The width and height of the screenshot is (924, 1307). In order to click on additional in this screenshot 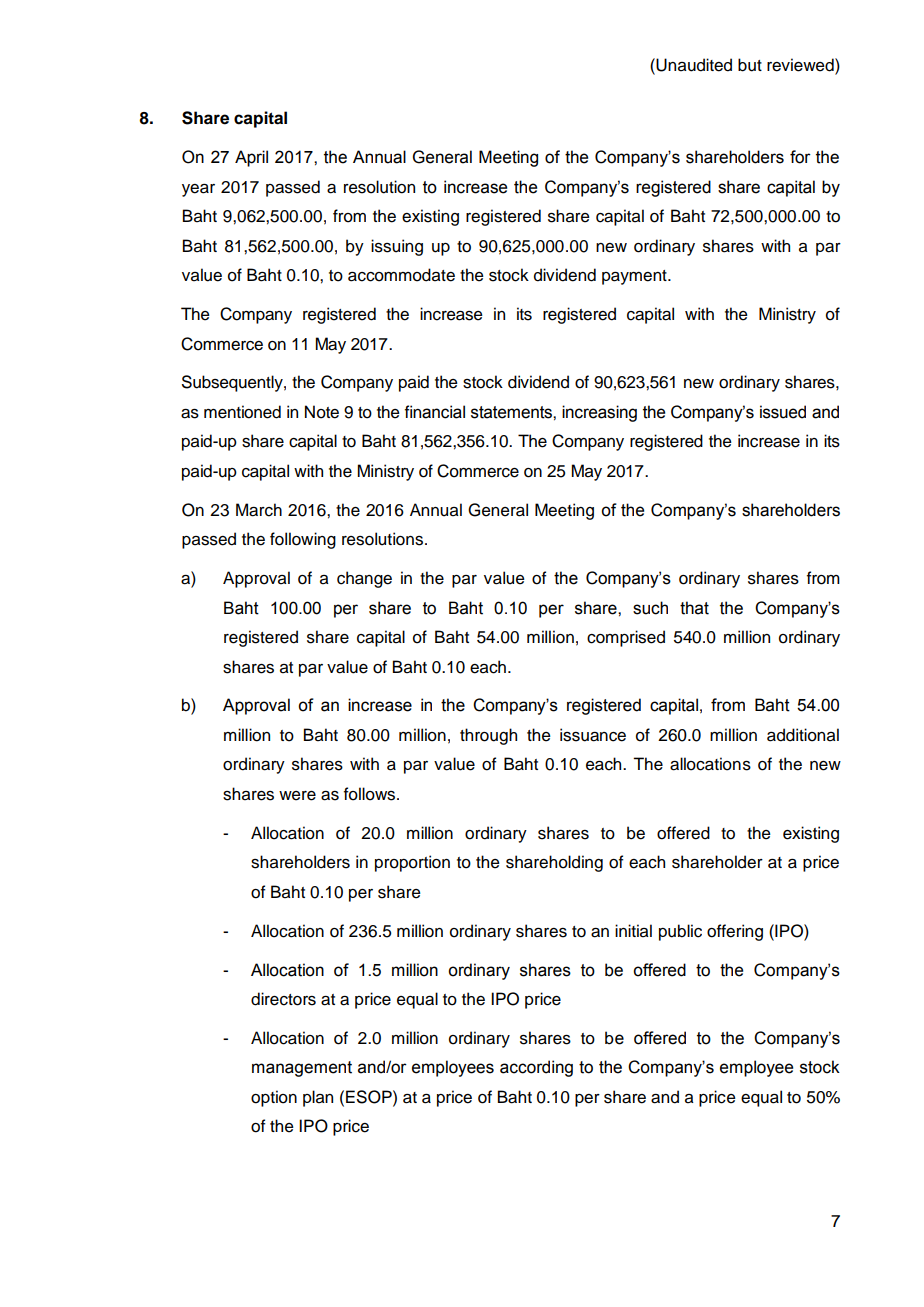, I will do `click(803, 735)`.
